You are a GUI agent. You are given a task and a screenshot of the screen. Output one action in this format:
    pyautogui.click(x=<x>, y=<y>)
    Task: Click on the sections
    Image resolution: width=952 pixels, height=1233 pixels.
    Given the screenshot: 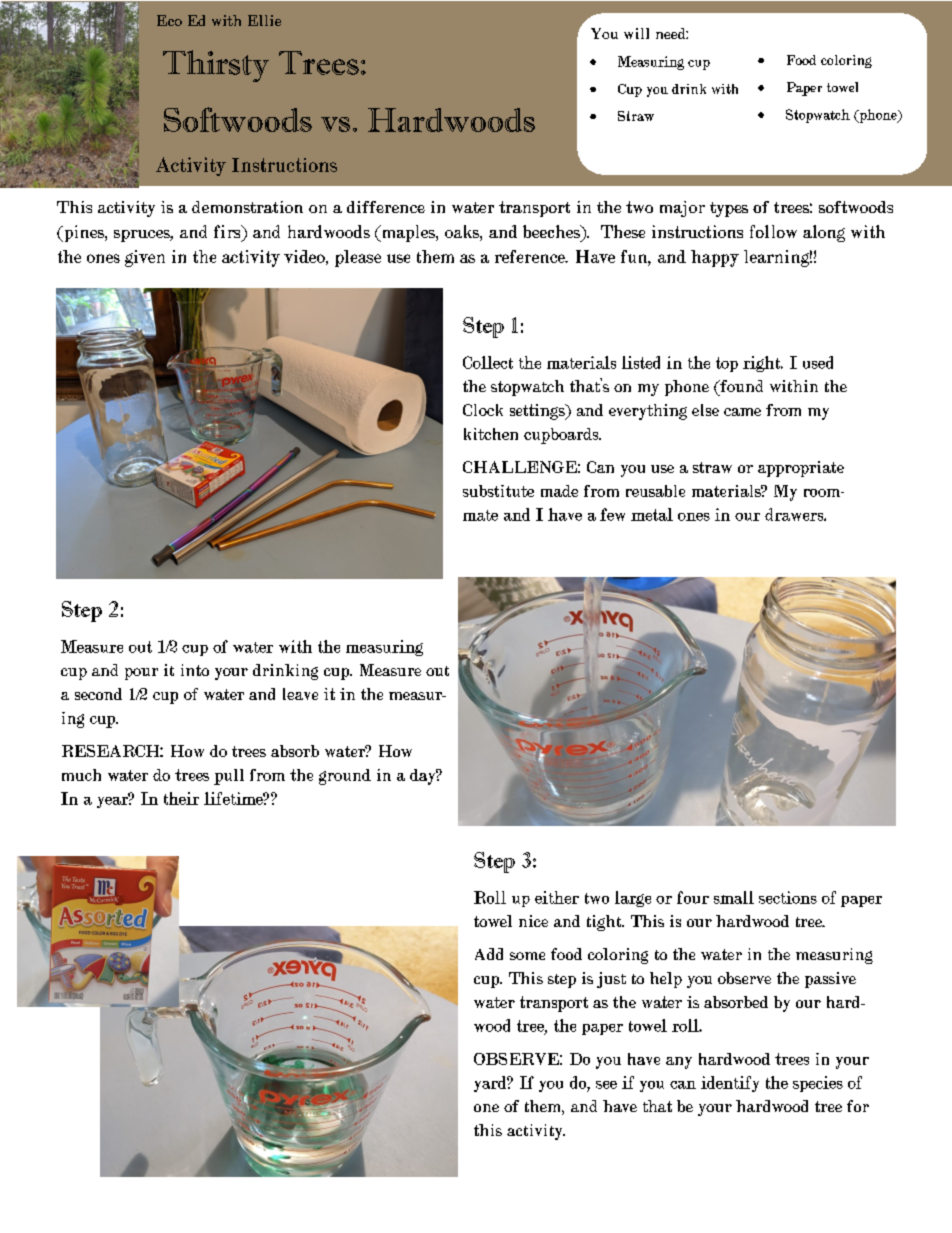 What is the action you would take?
    pyautogui.click(x=788, y=897)
